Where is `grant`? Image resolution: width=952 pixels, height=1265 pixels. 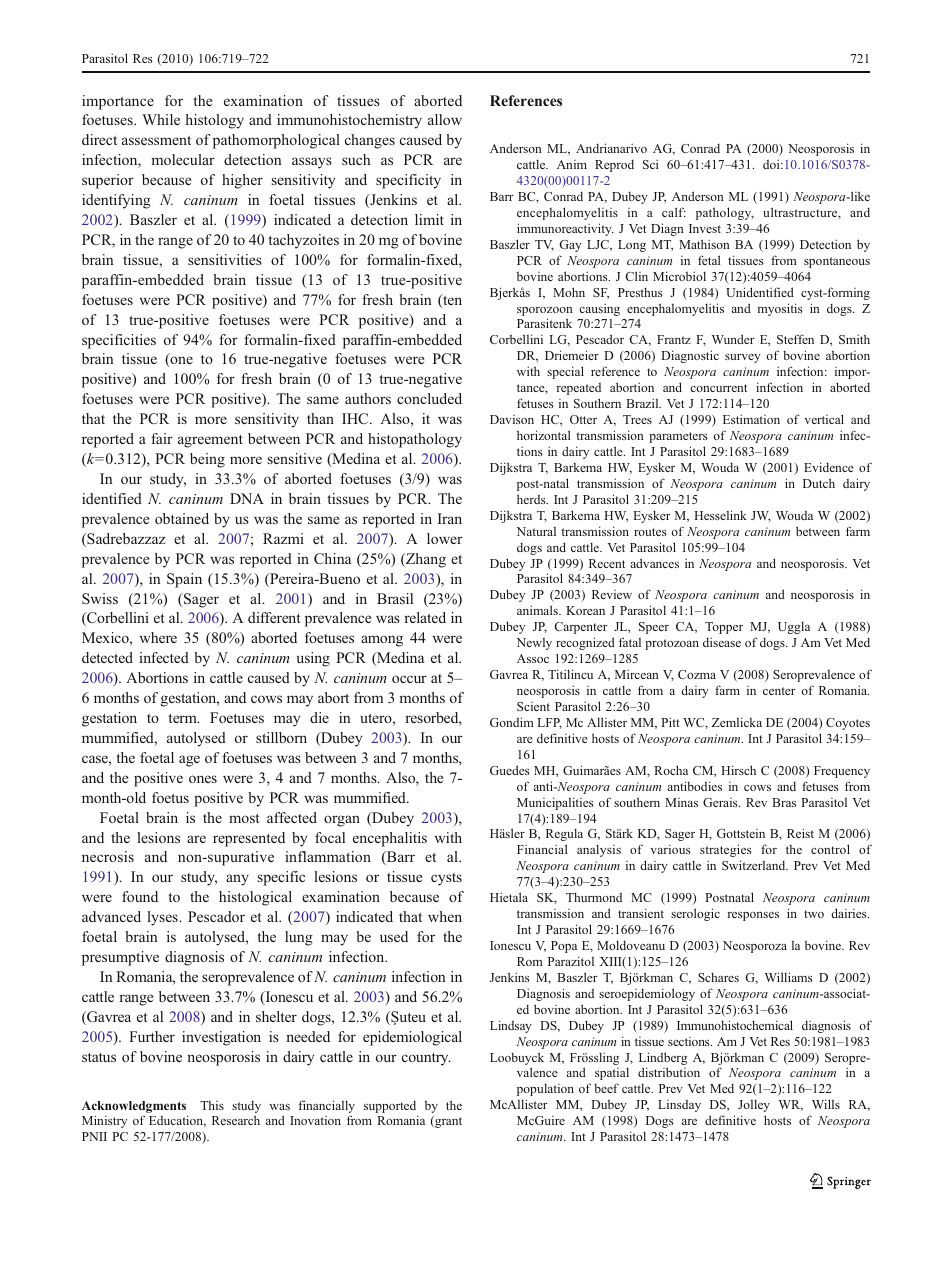 grant is located at coordinates (447, 1122).
